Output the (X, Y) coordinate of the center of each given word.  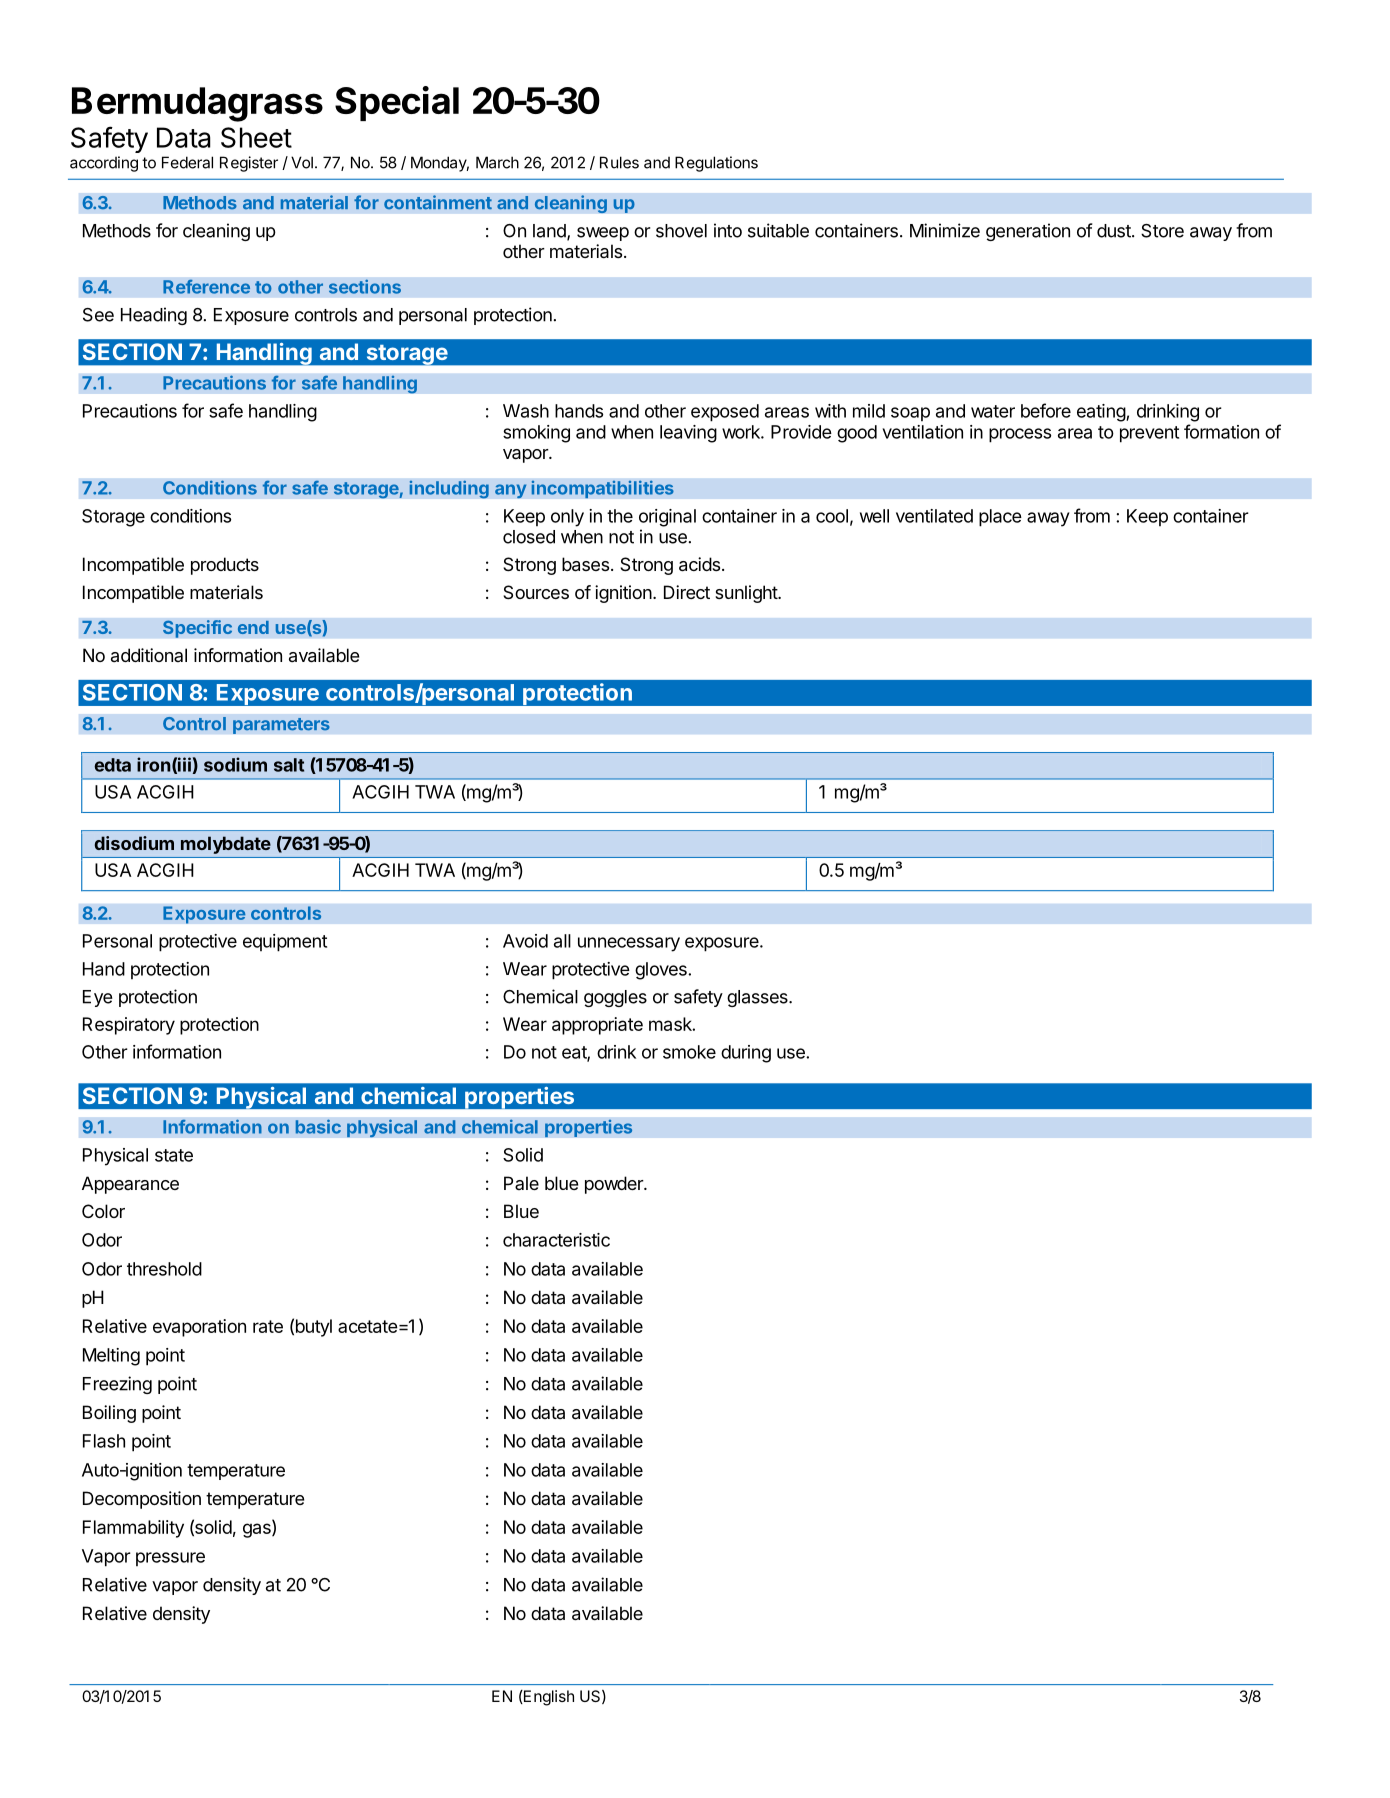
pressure (170, 1559)
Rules (619, 162)
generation (1028, 232)
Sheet (256, 137)
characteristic (556, 1240)
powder (615, 1185)
